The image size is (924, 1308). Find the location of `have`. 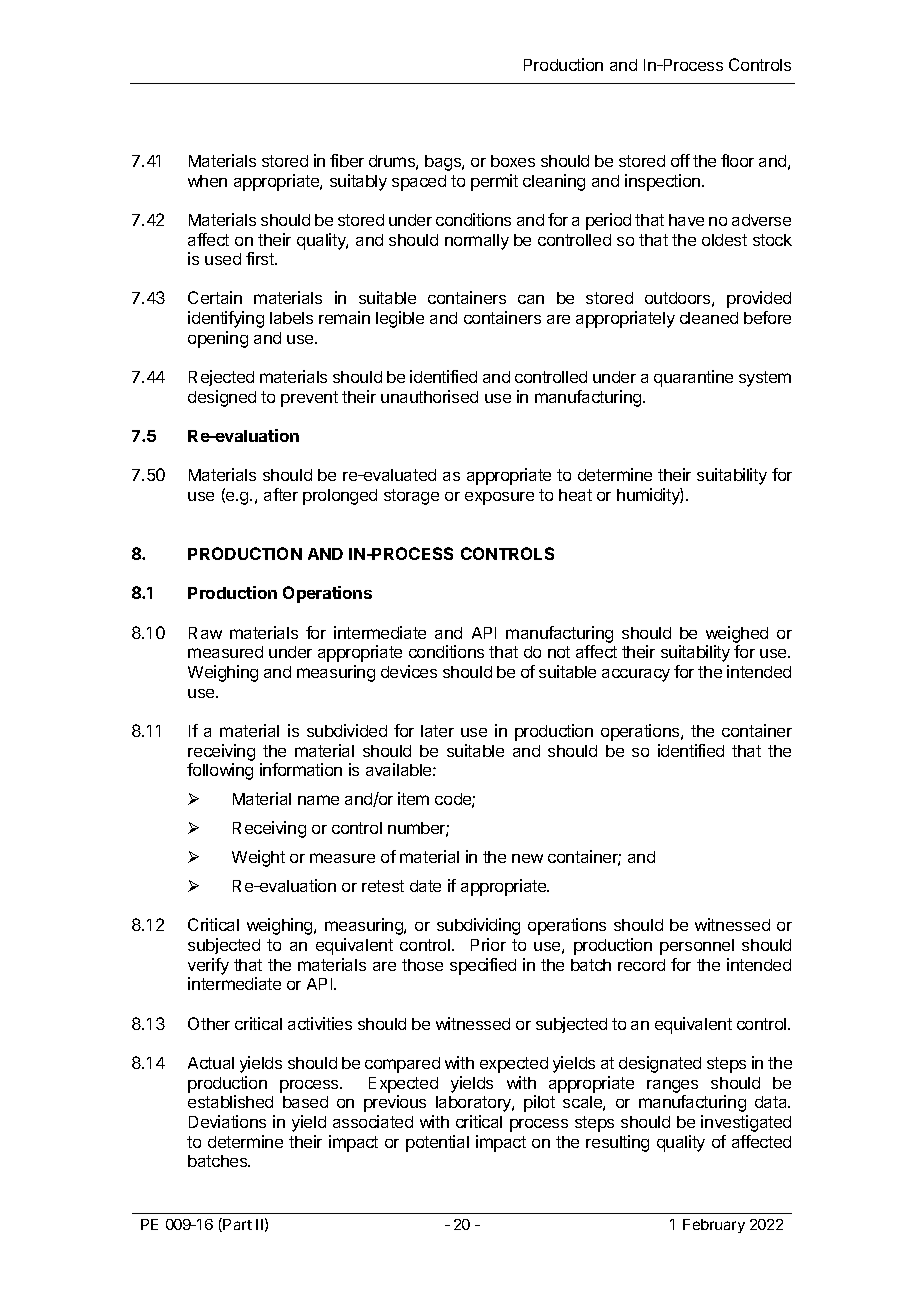

have is located at coordinates (686, 220).
